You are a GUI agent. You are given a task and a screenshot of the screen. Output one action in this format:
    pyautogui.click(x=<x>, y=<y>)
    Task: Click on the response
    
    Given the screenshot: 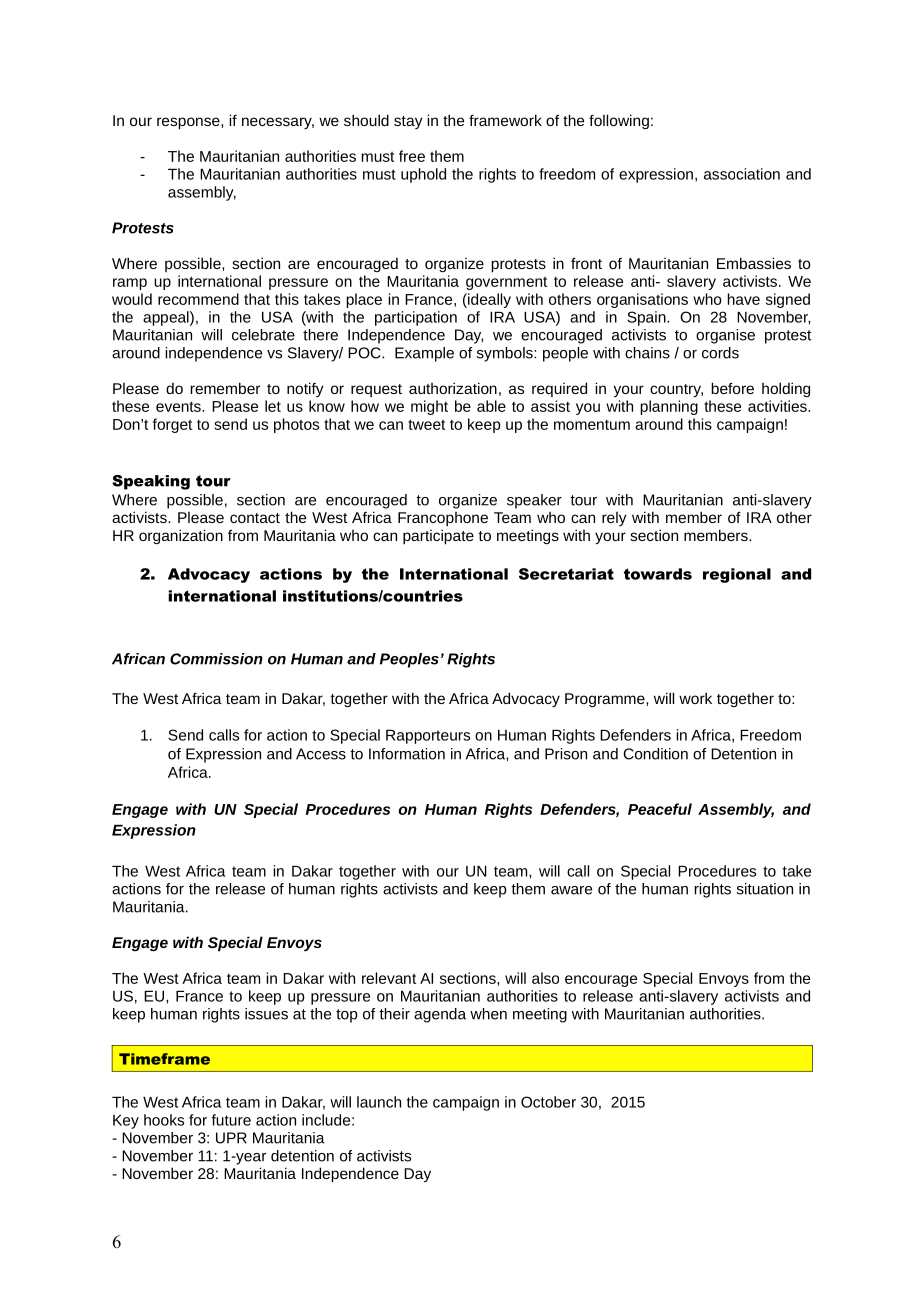 What is the action you would take?
    pyautogui.click(x=189, y=123)
